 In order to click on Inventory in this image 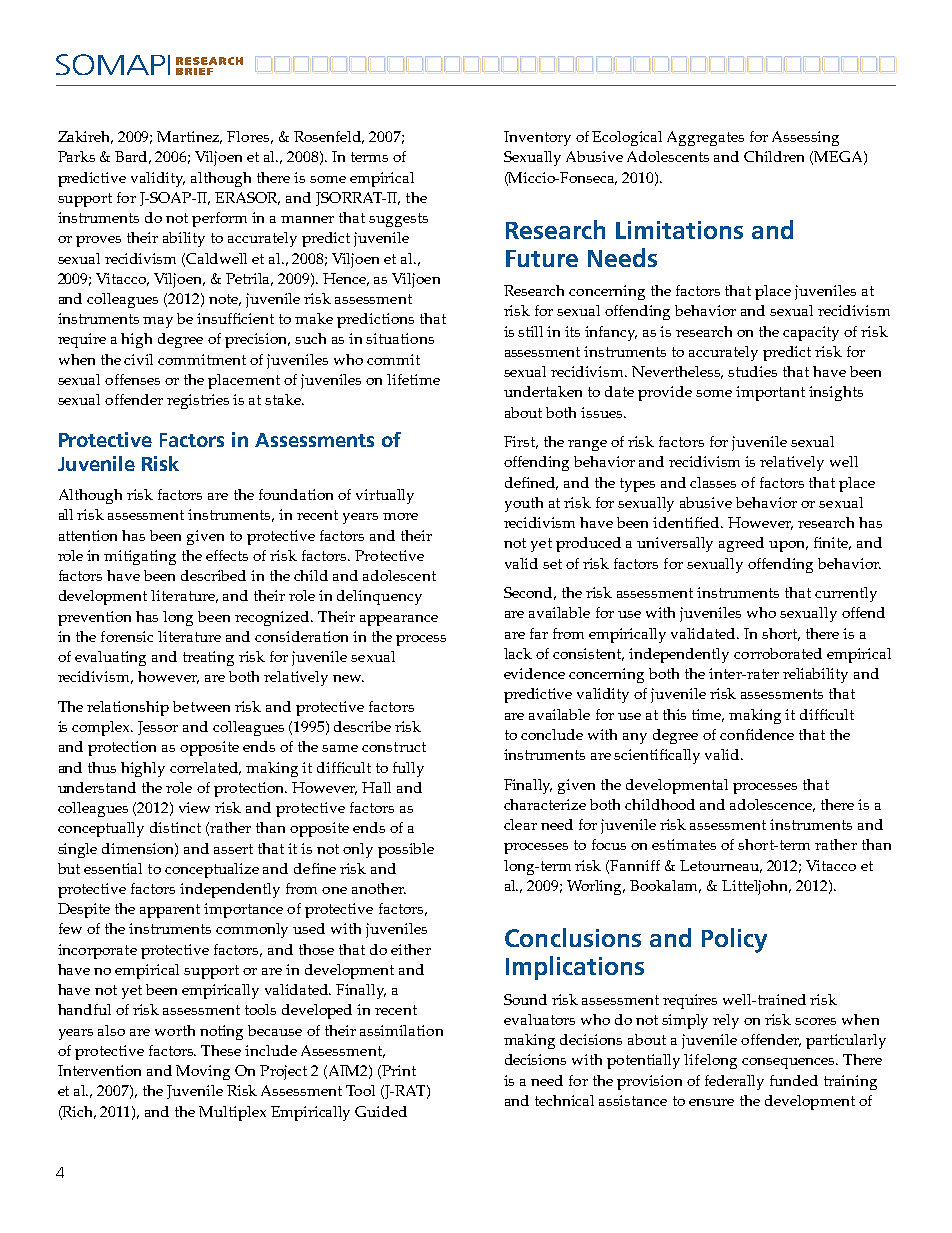, I will do `click(537, 138)`.
